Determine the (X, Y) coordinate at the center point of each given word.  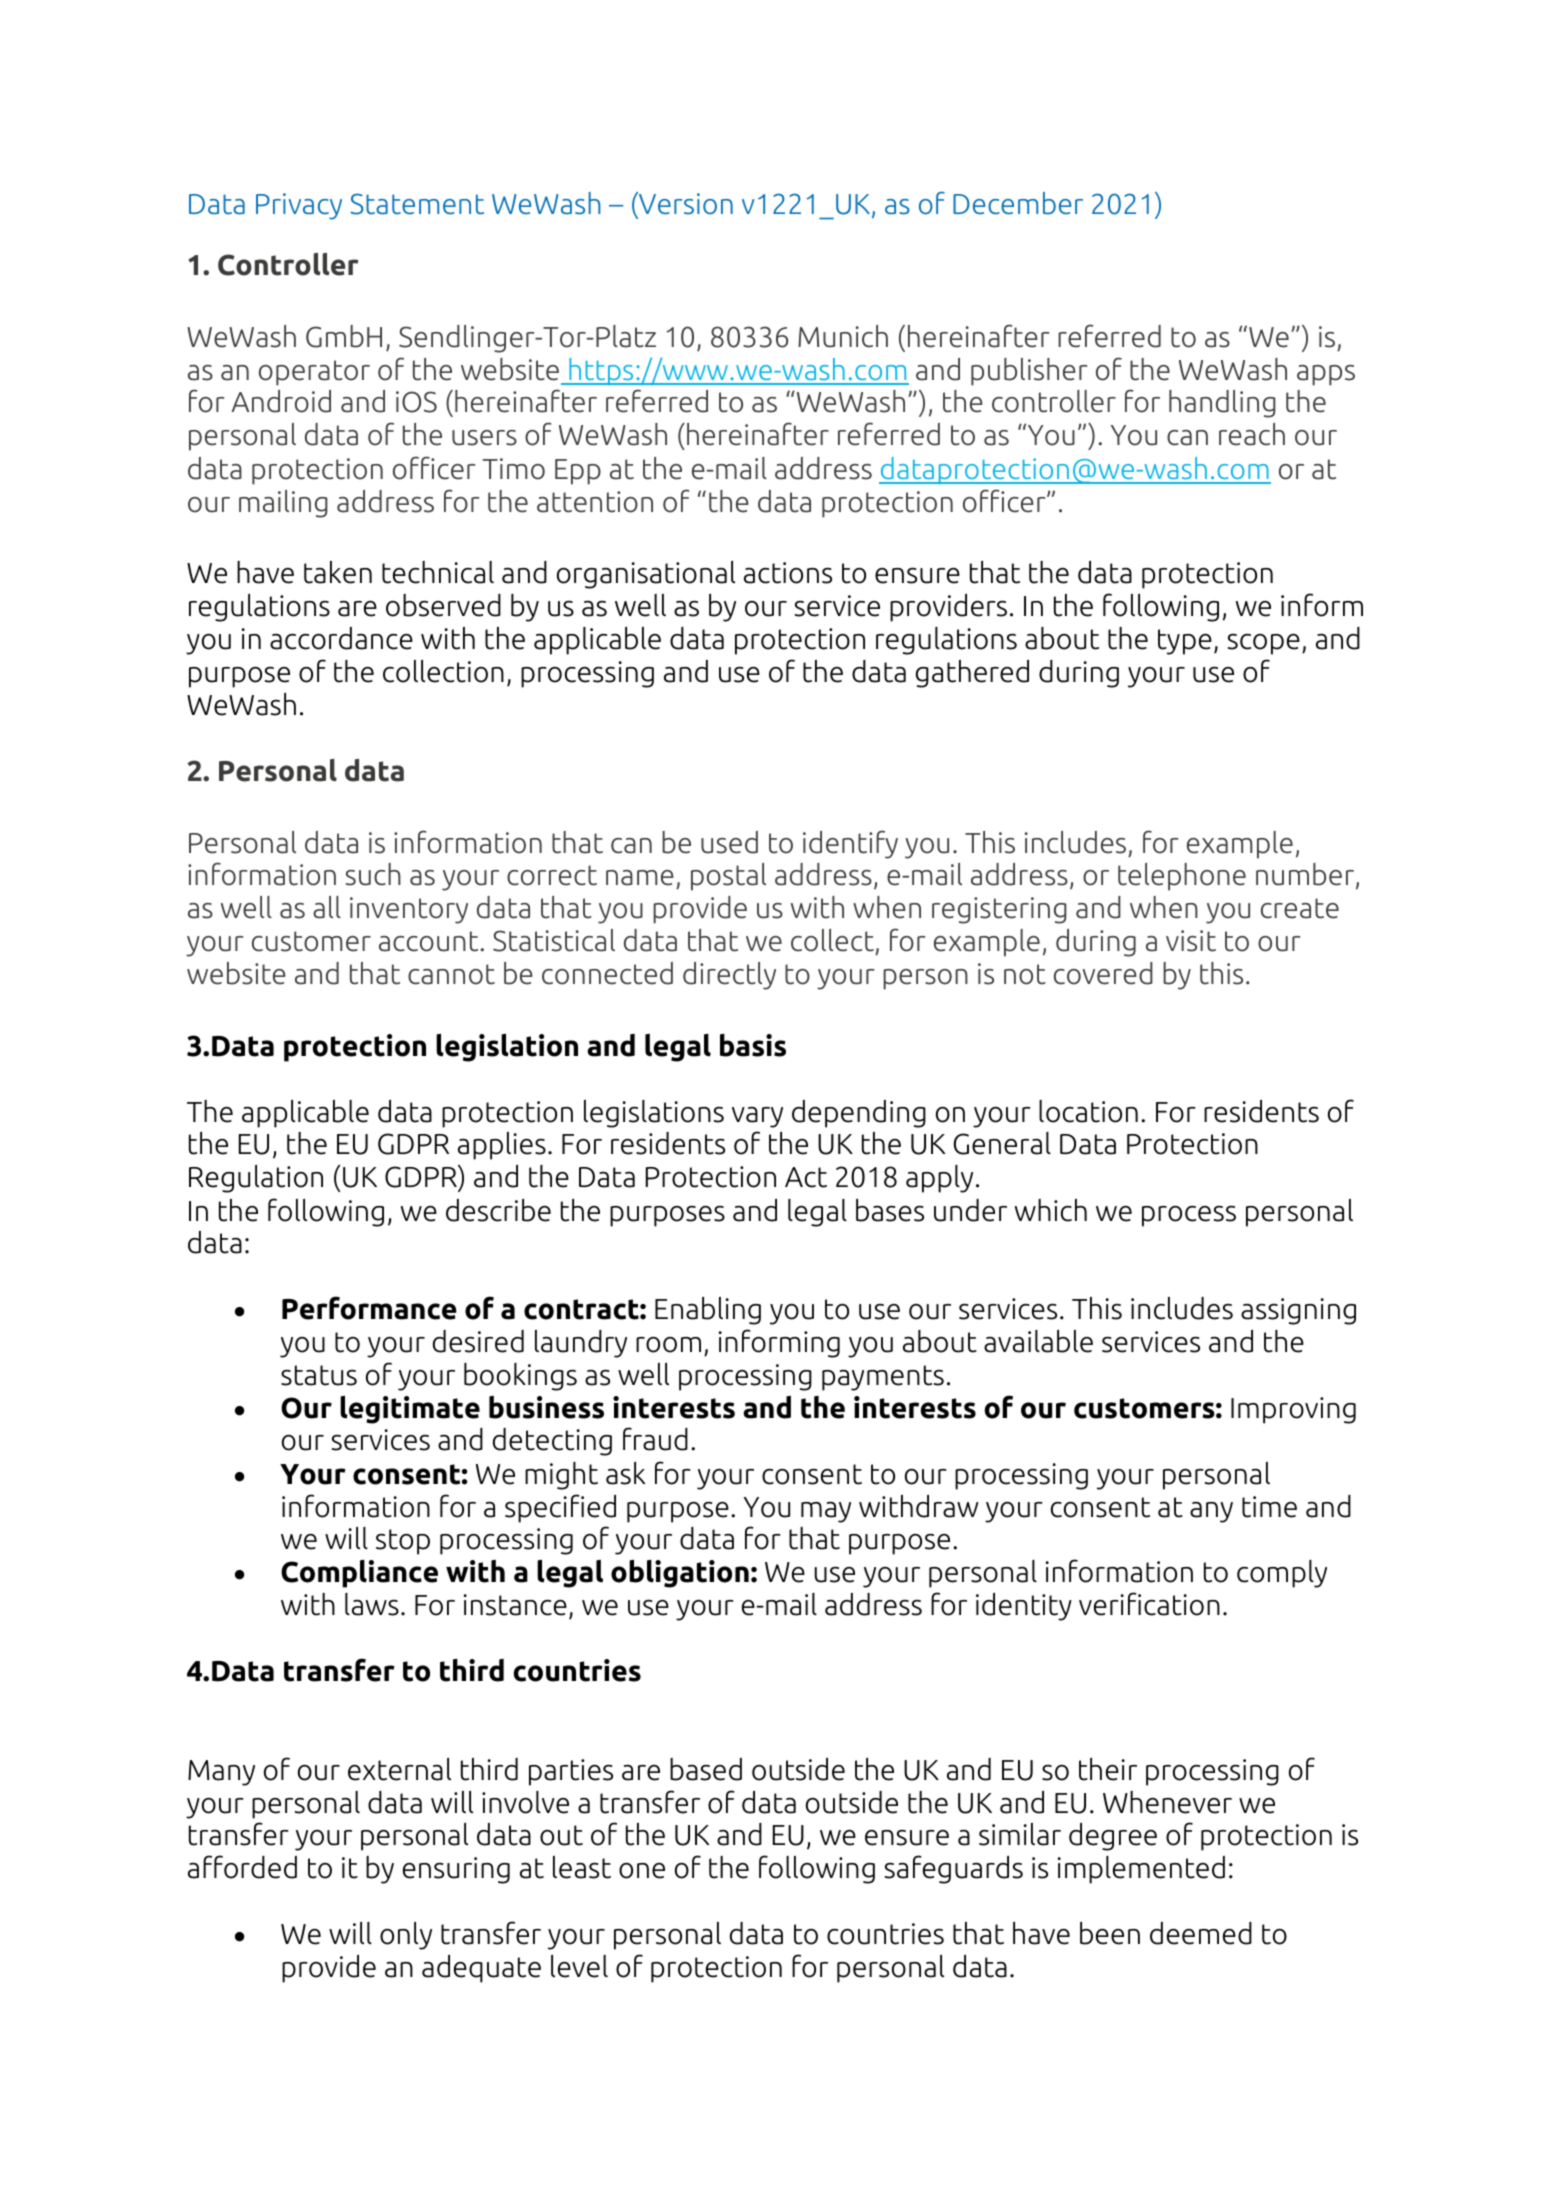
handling (1222, 404)
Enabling (708, 1311)
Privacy (299, 206)
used (729, 842)
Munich (843, 336)
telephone (1182, 877)
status (319, 1375)
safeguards (954, 1869)
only (406, 1935)
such (373, 874)
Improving (1293, 1410)
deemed (1201, 1933)
